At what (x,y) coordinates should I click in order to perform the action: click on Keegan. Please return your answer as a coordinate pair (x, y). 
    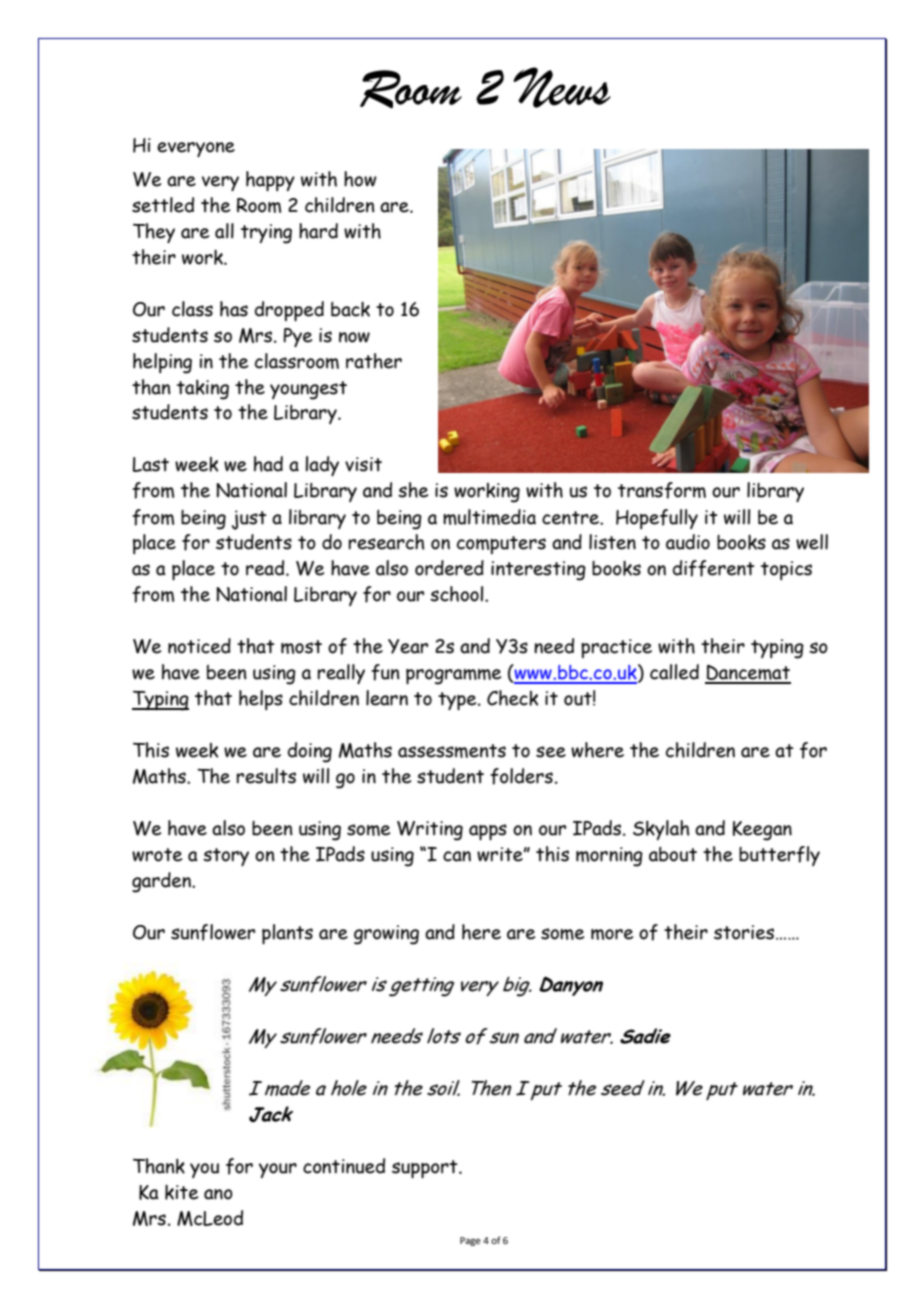
    Looking at the image, I should click on (762, 831).
